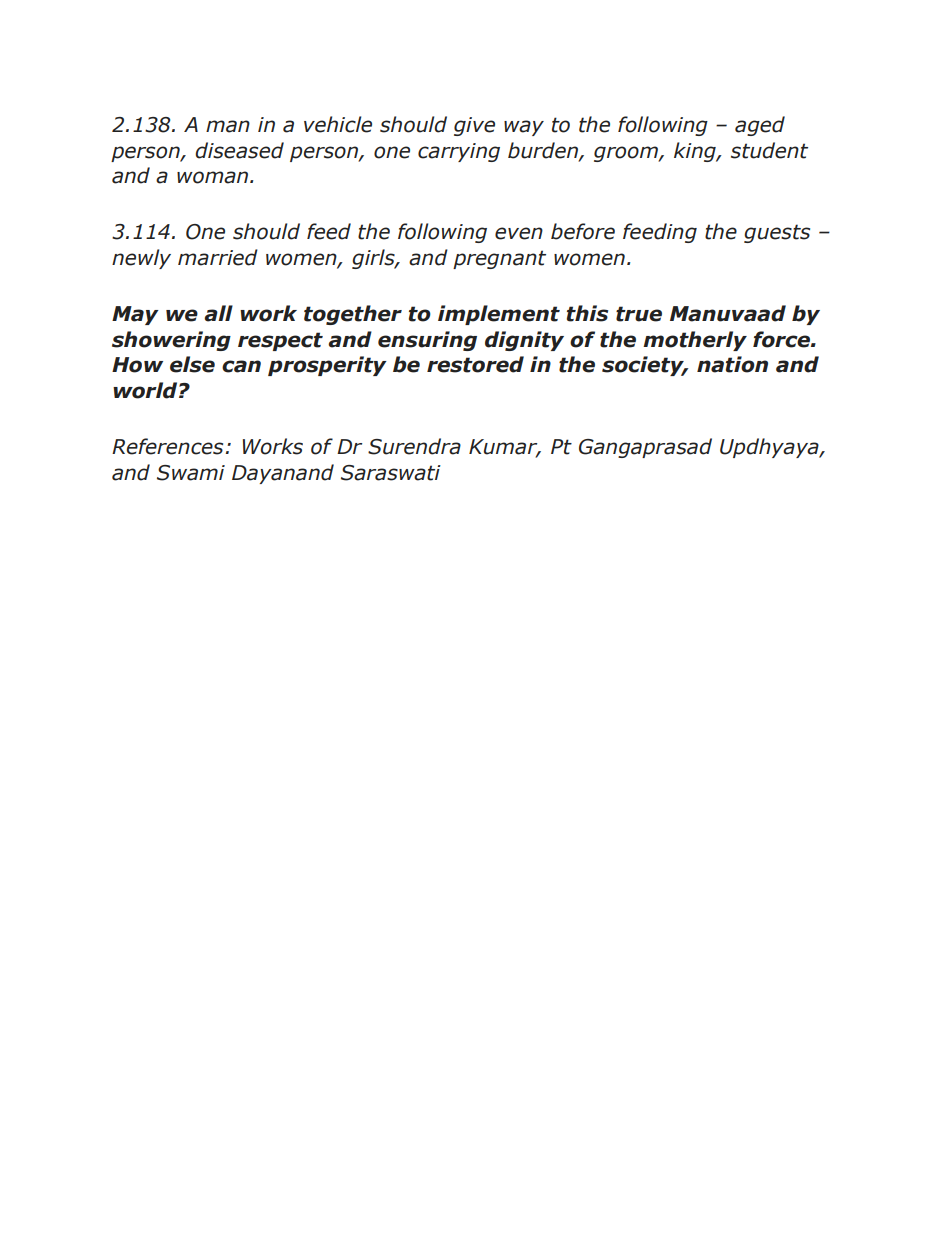 This page has width=952, height=1233. Describe the element at coordinates (241, 366) in the page. I see `can` at that location.
